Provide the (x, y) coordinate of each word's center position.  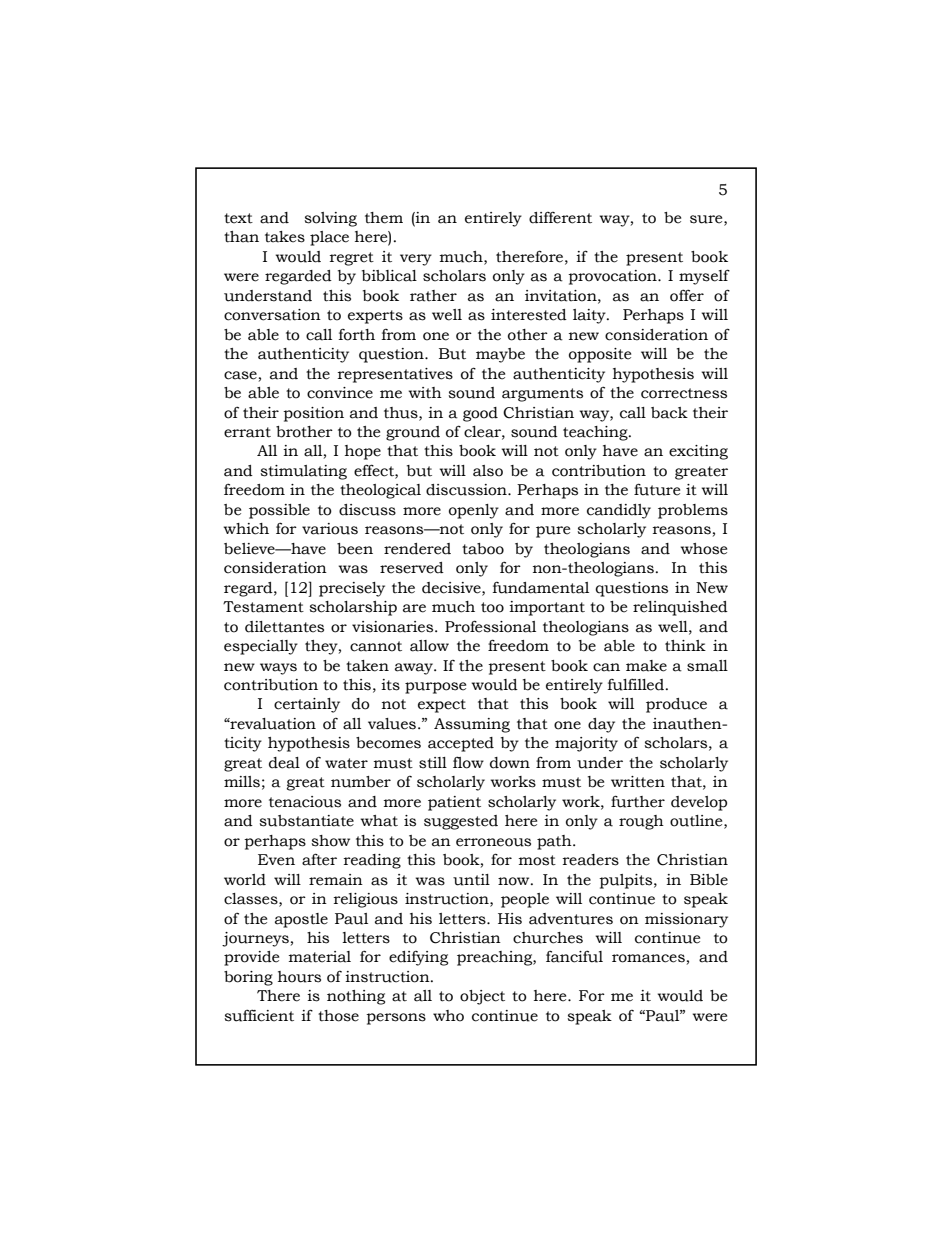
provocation (613, 277)
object (482, 997)
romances (648, 958)
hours (299, 977)
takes (285, 237)
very (416, 260)
